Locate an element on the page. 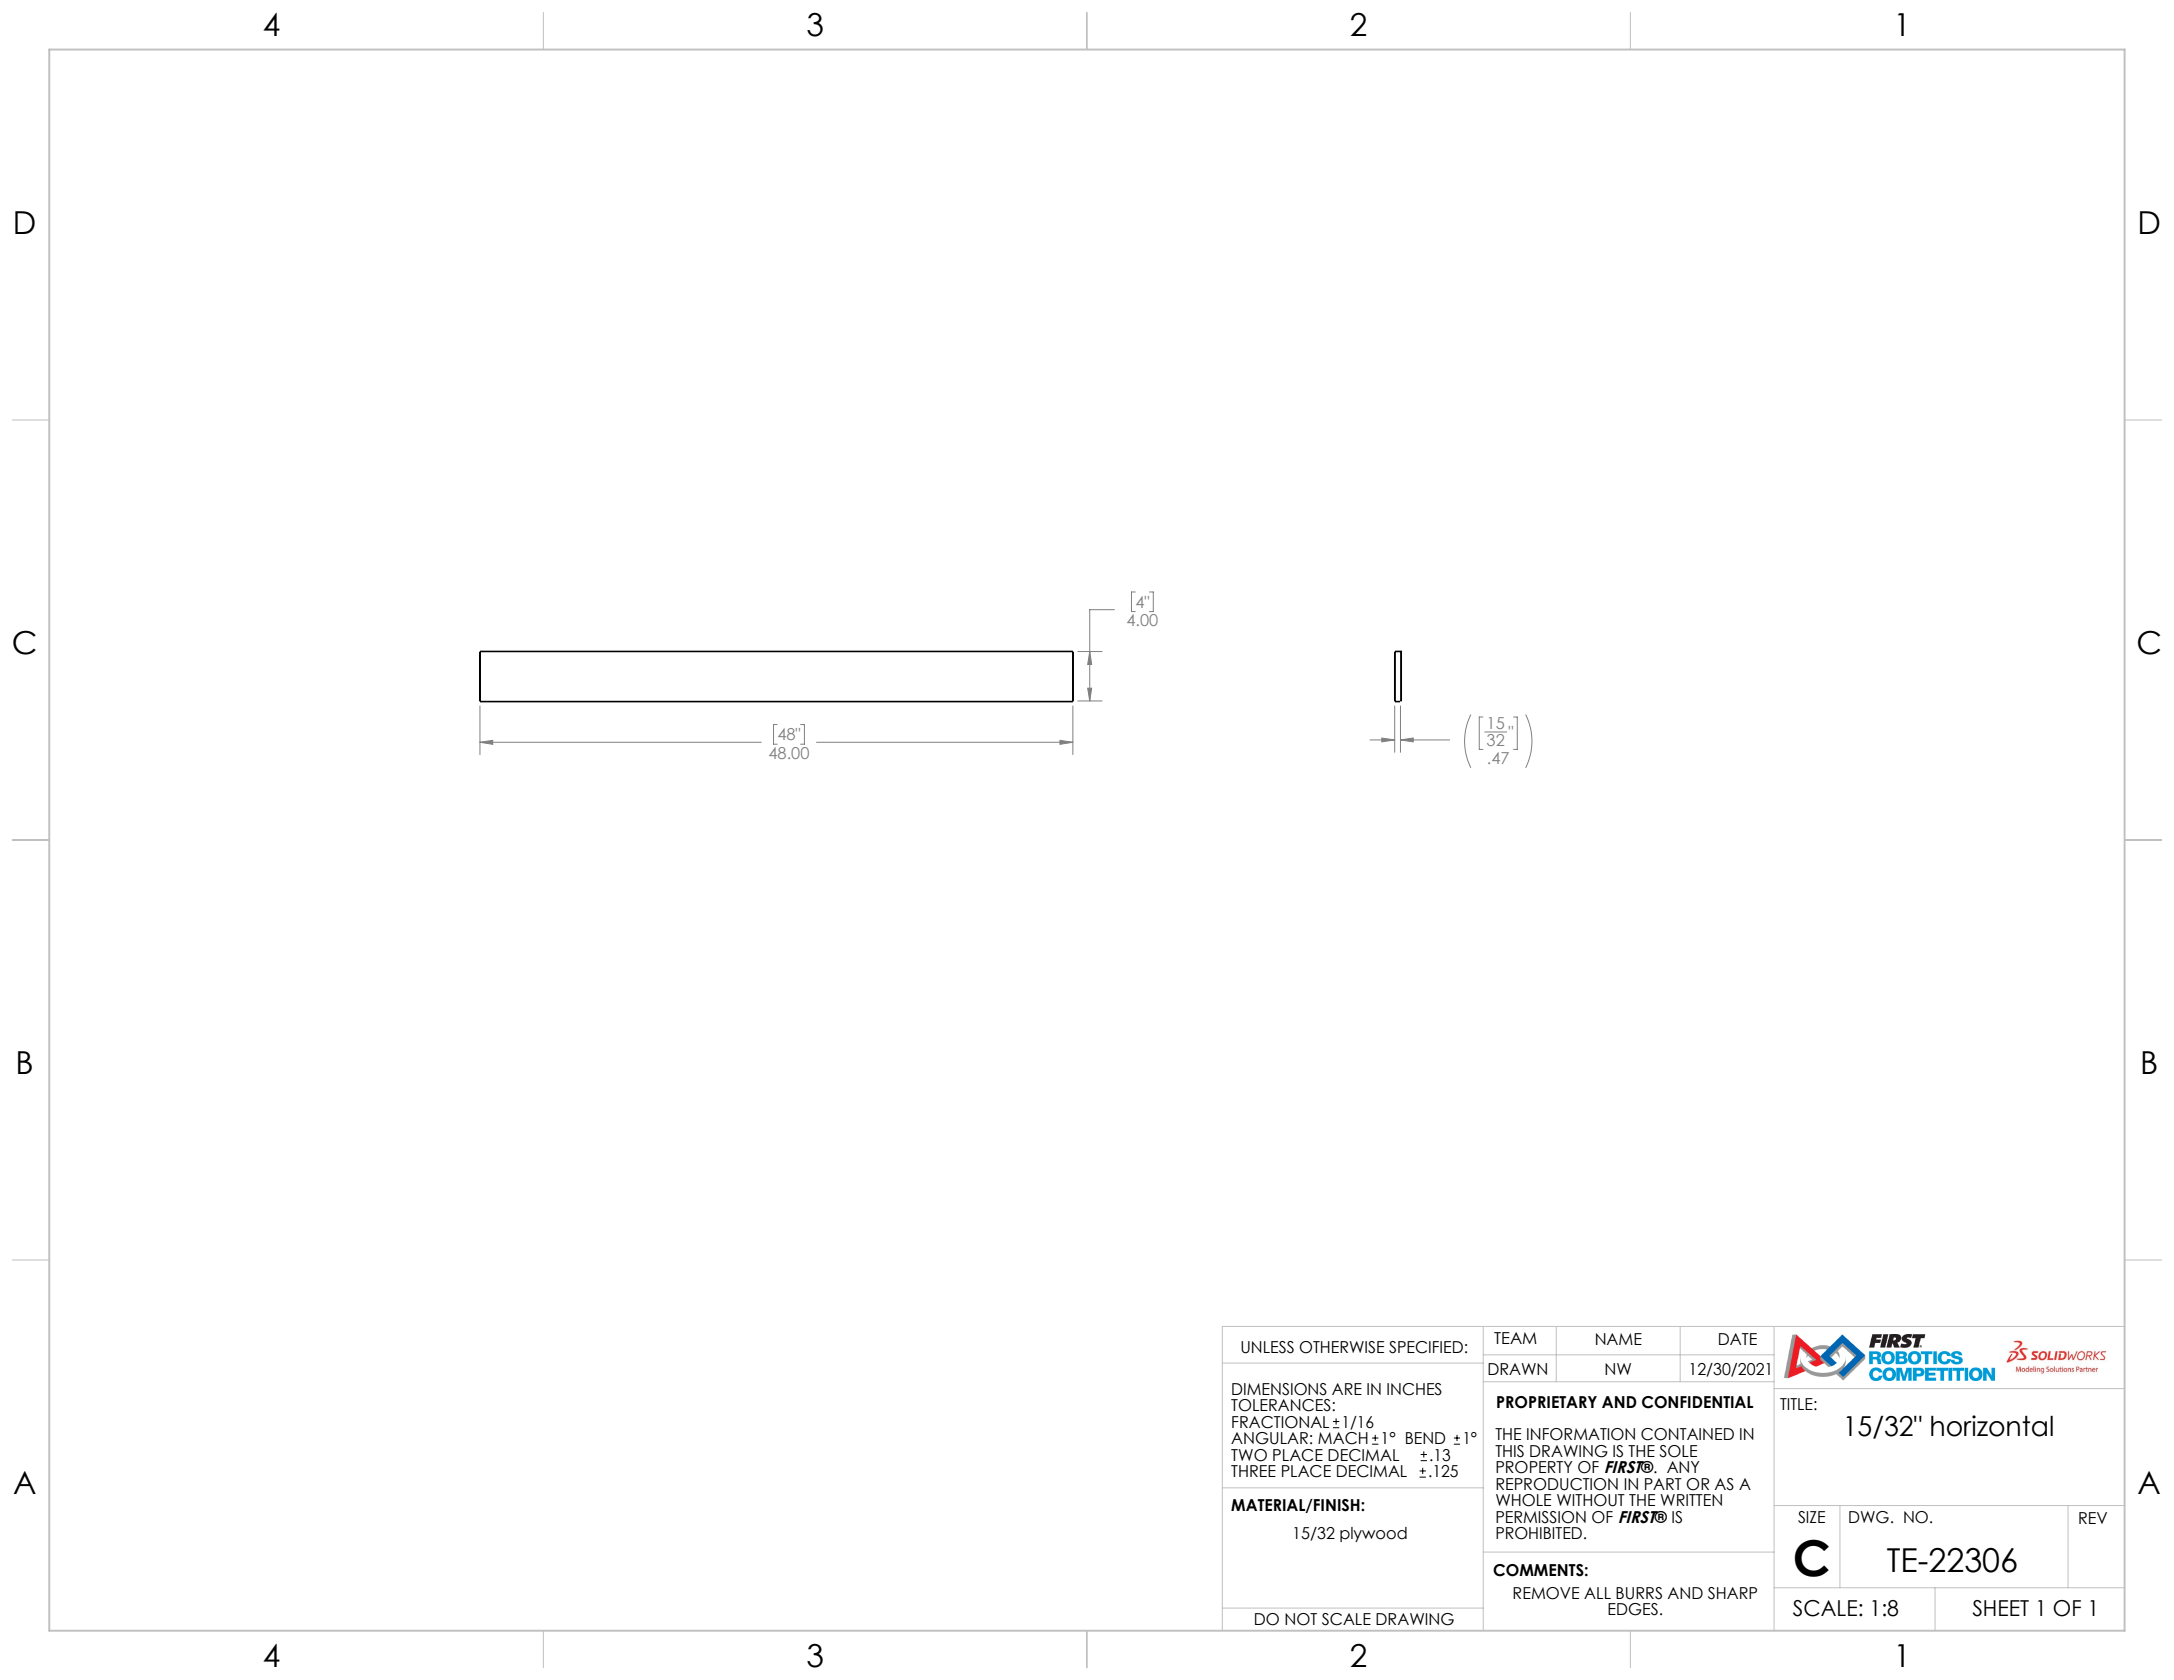 This document has width=2174, height=1680. EDGES is located at coordinates (1633, 1609).
